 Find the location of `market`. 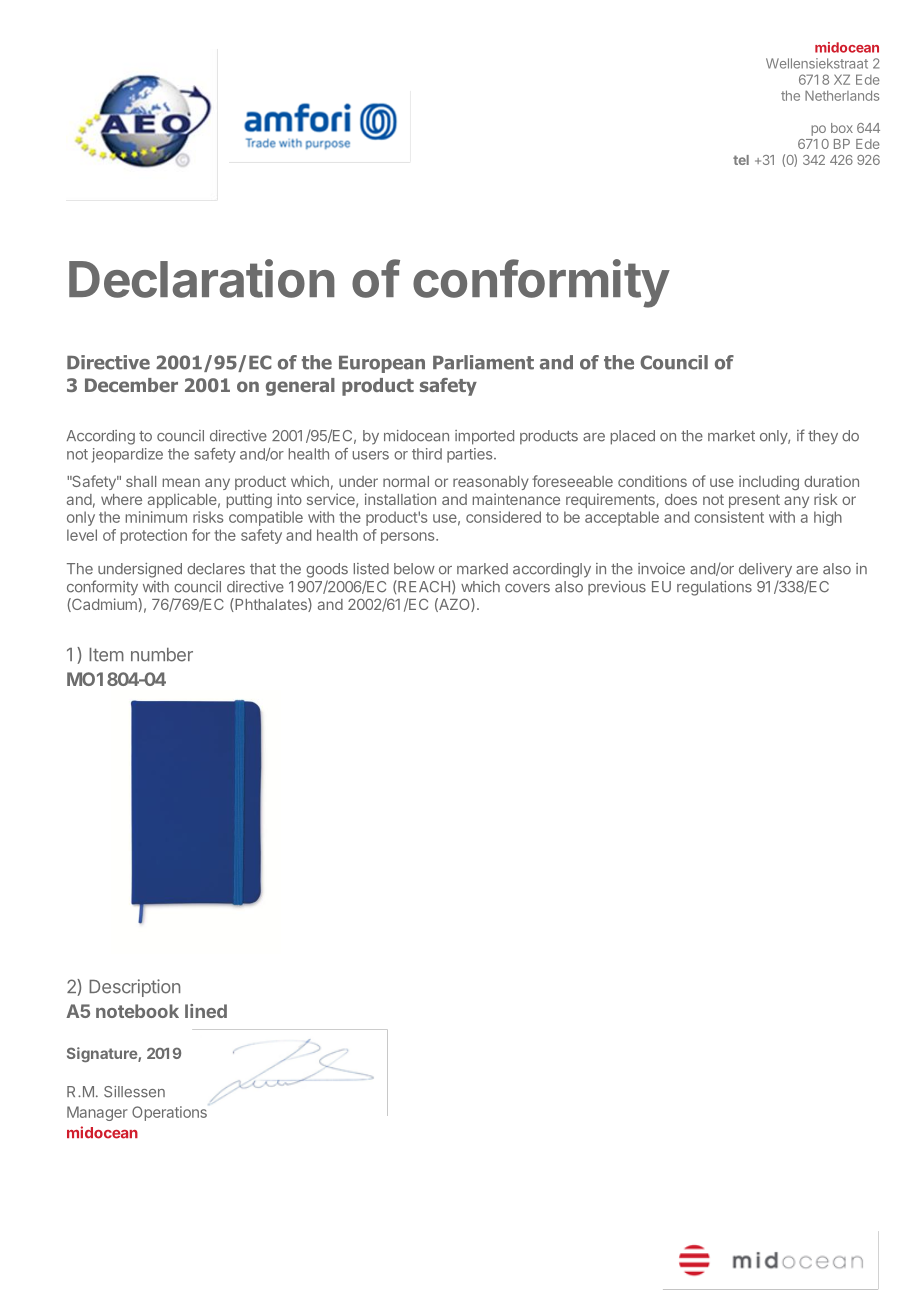

market is located at coordinates (731, 436).
